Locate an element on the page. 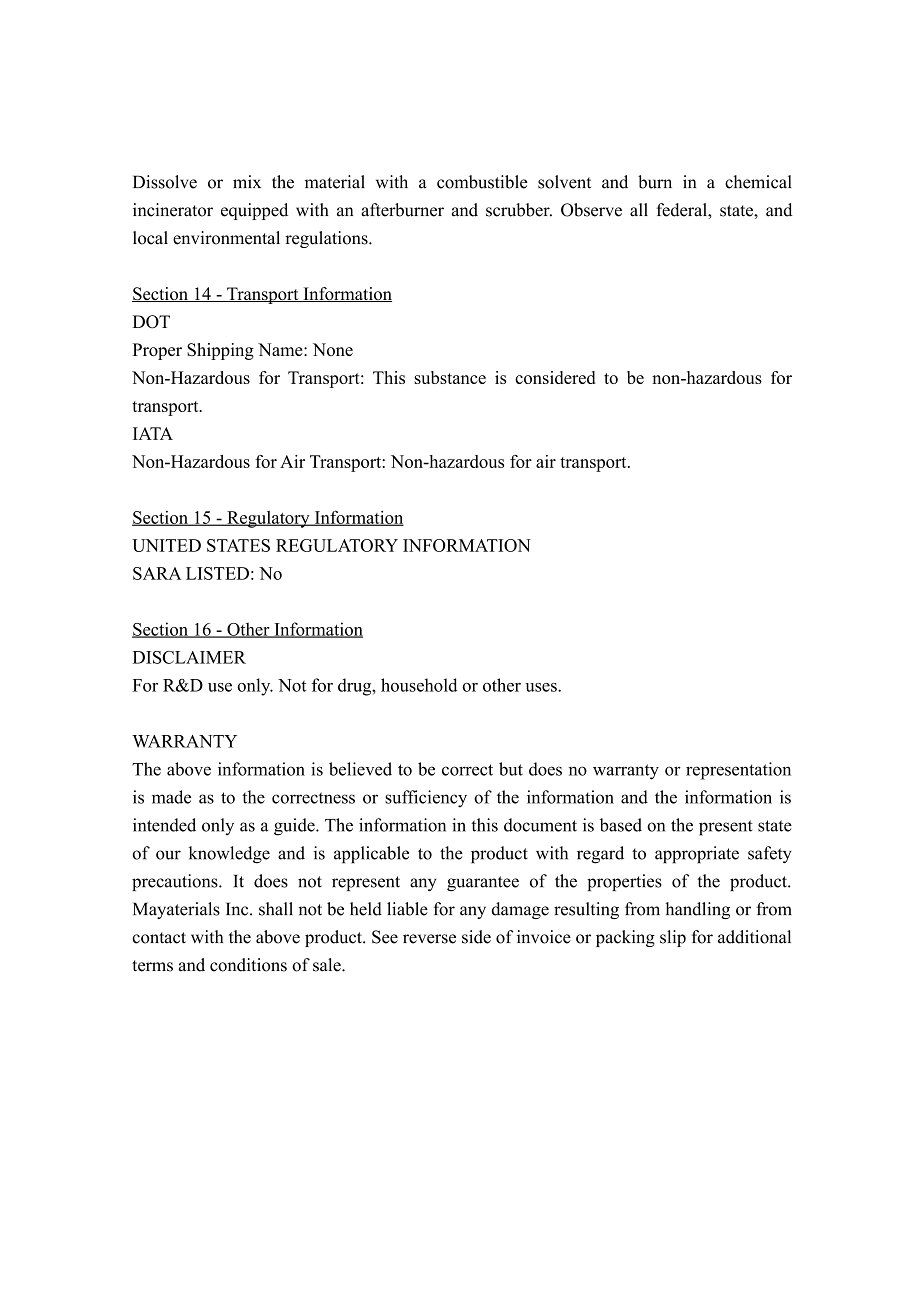 This image has height=1308, width=924. made is located at coordinates (171, 797).
